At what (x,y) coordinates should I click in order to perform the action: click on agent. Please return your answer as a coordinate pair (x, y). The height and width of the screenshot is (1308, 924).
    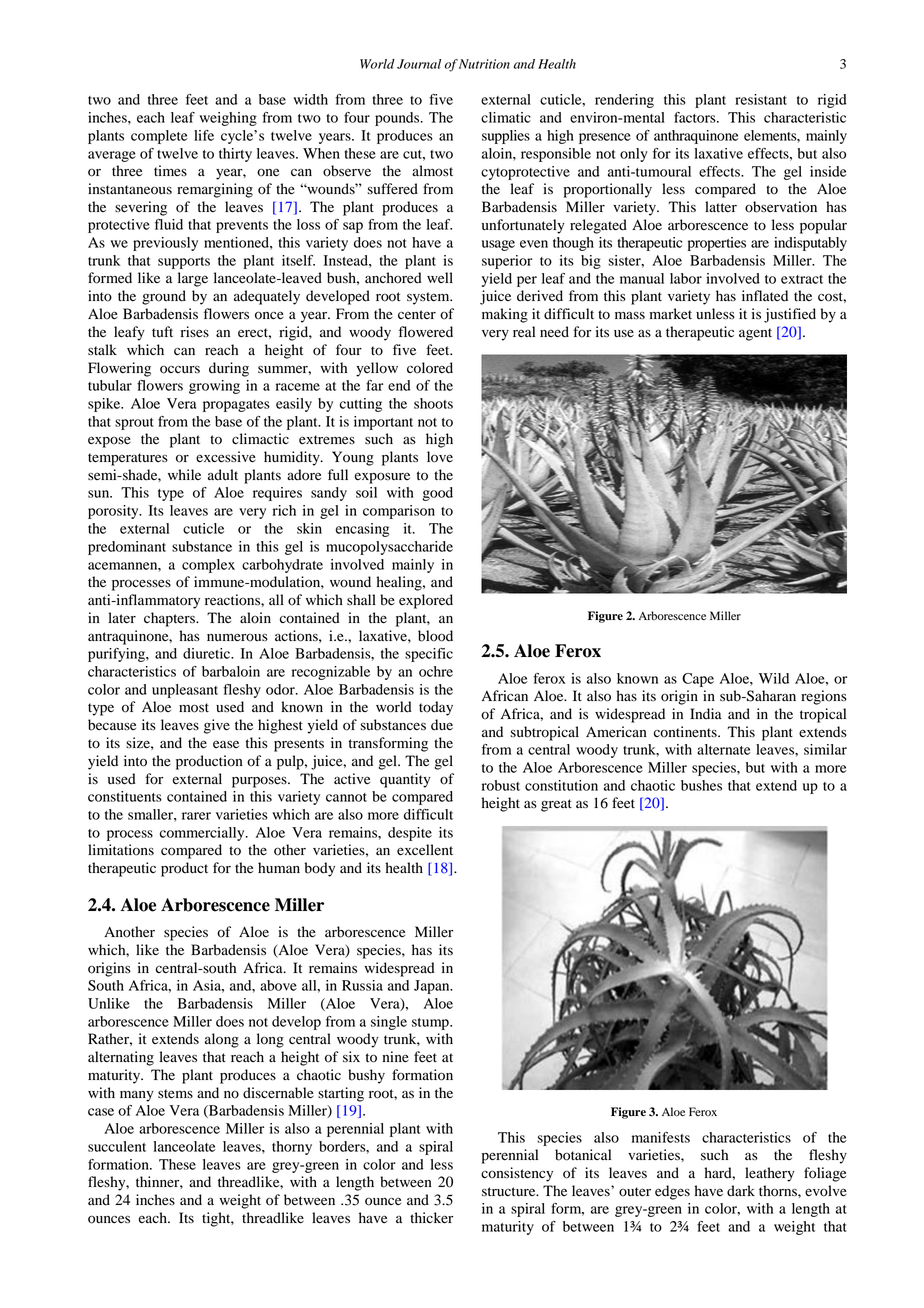
    Looking at the image, I should click on (755, 334).
